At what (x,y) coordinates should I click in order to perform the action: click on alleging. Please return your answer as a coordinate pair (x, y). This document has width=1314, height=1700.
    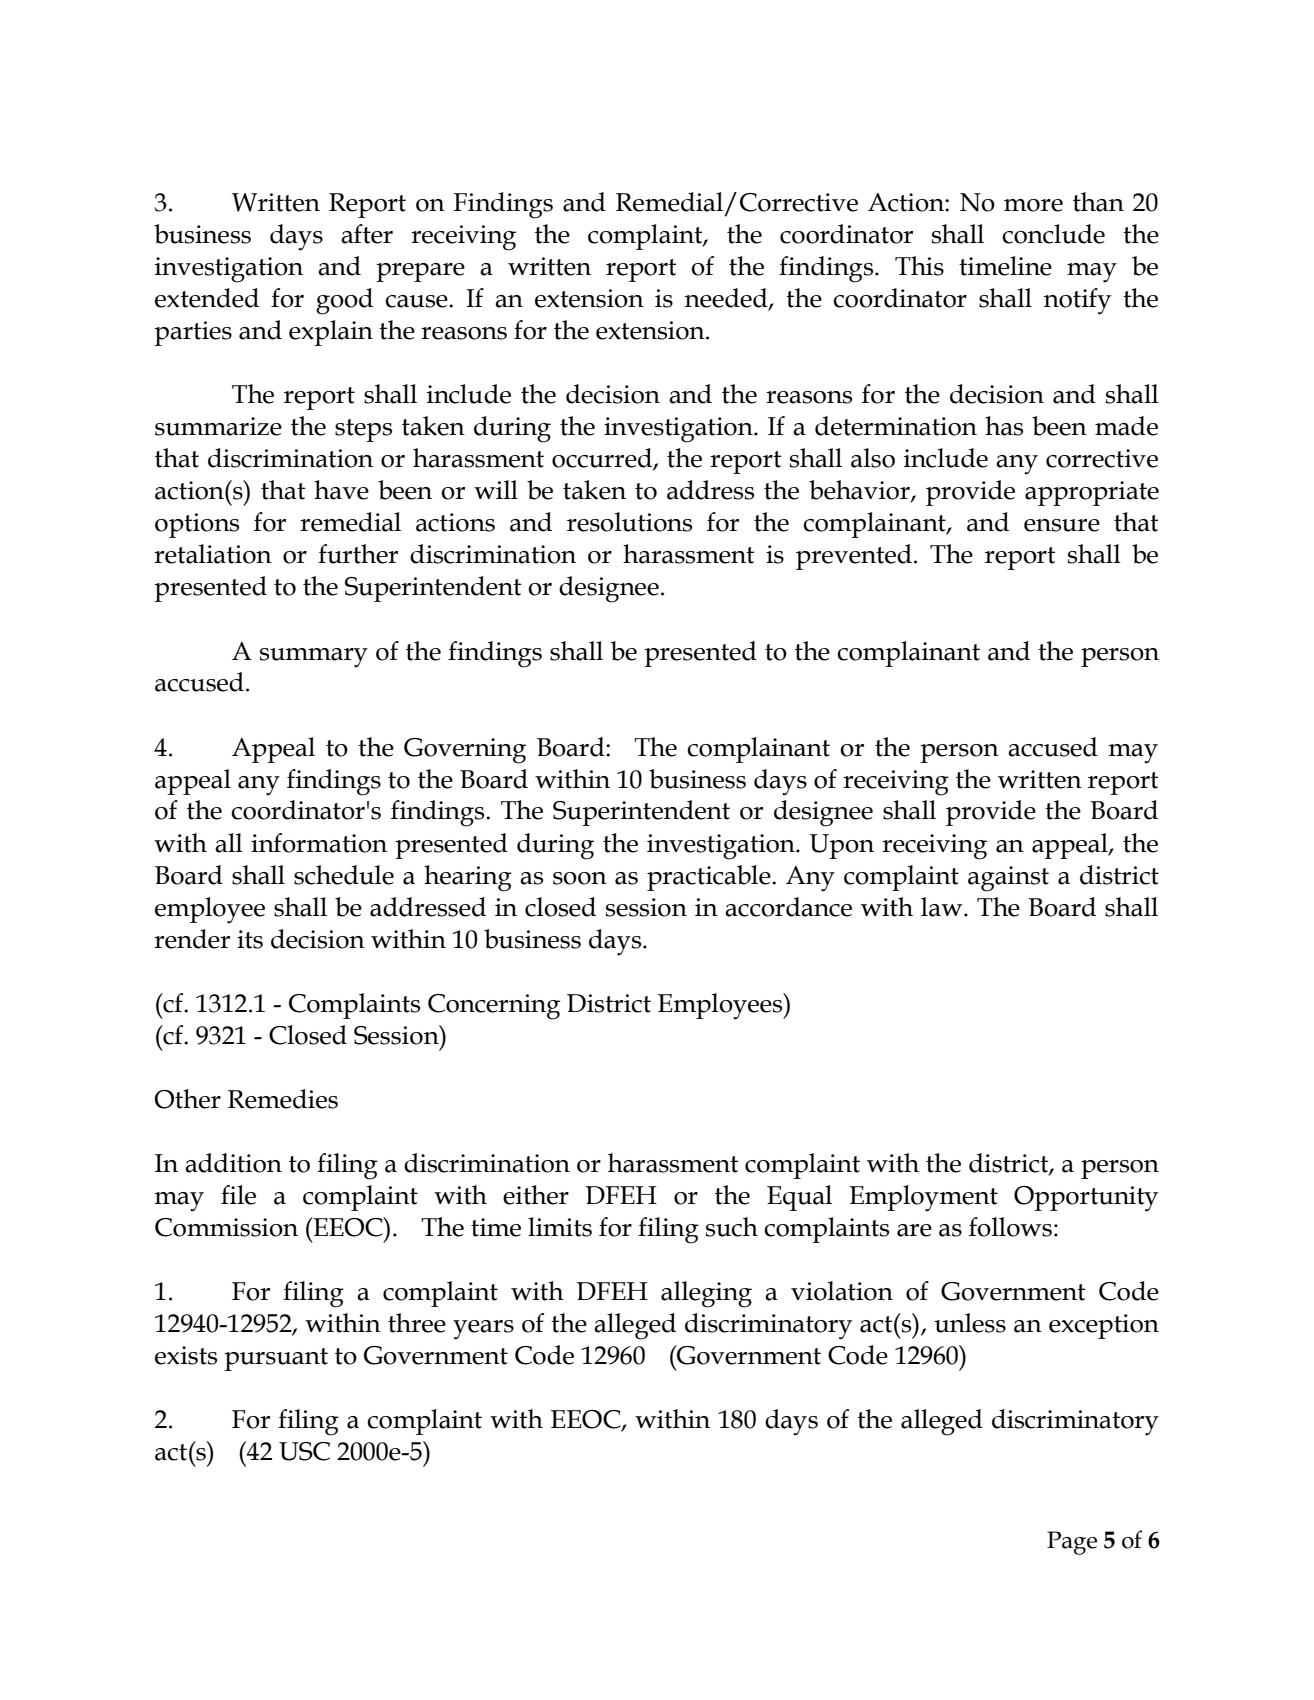
    Looking at the image, I should click on (706, 1294).
